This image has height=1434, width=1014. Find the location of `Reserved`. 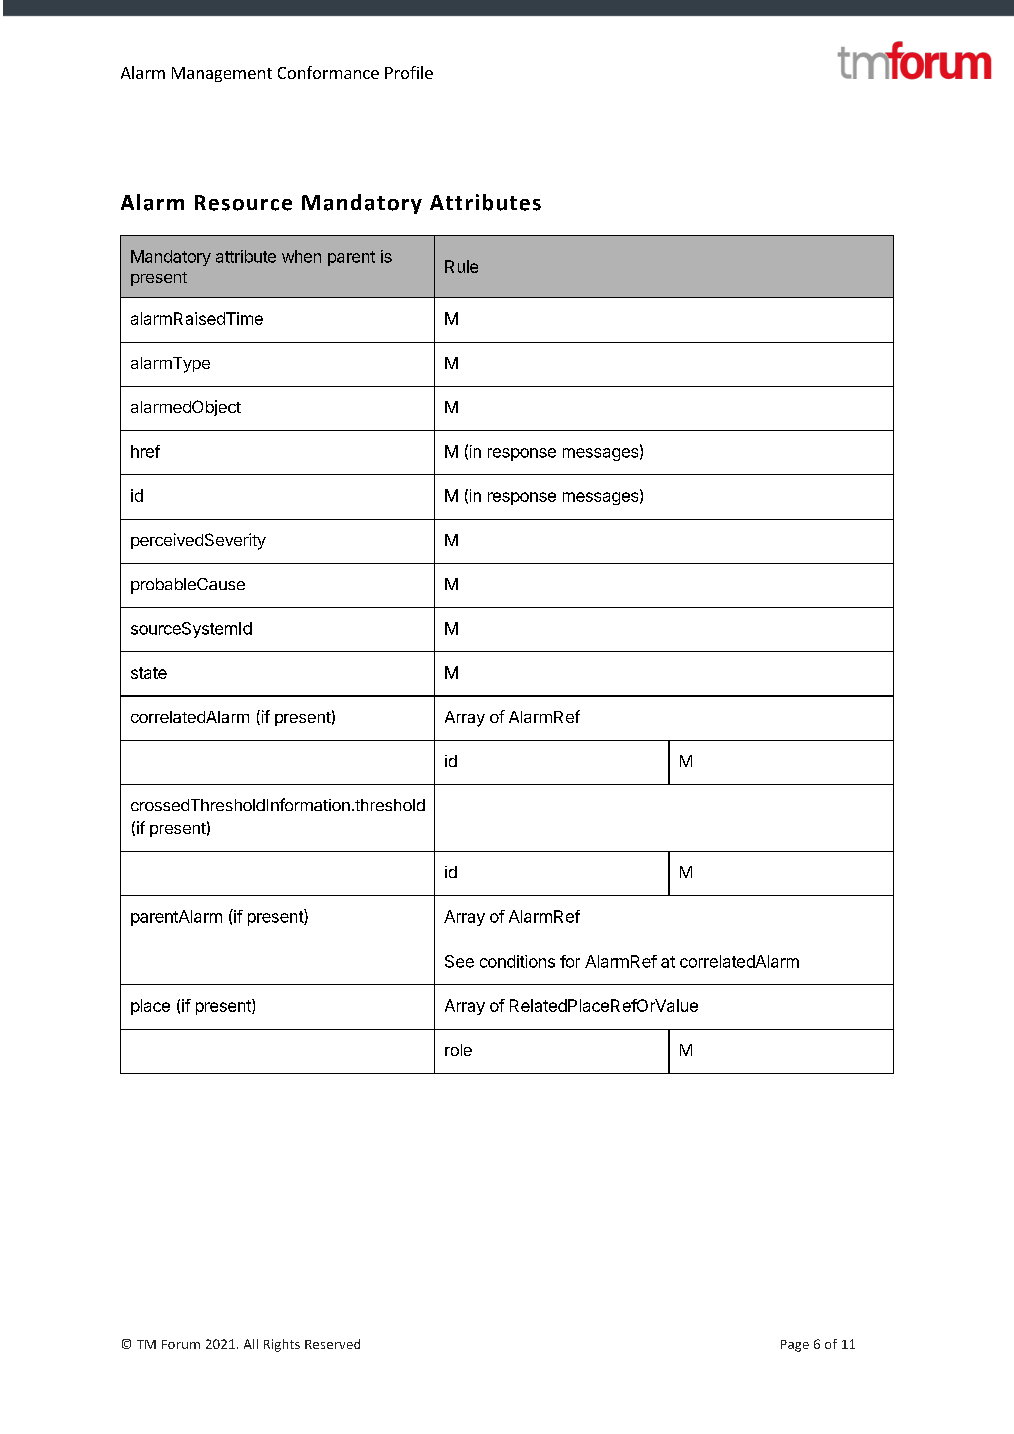

Reserved is located at coordinates (332, 1344).
